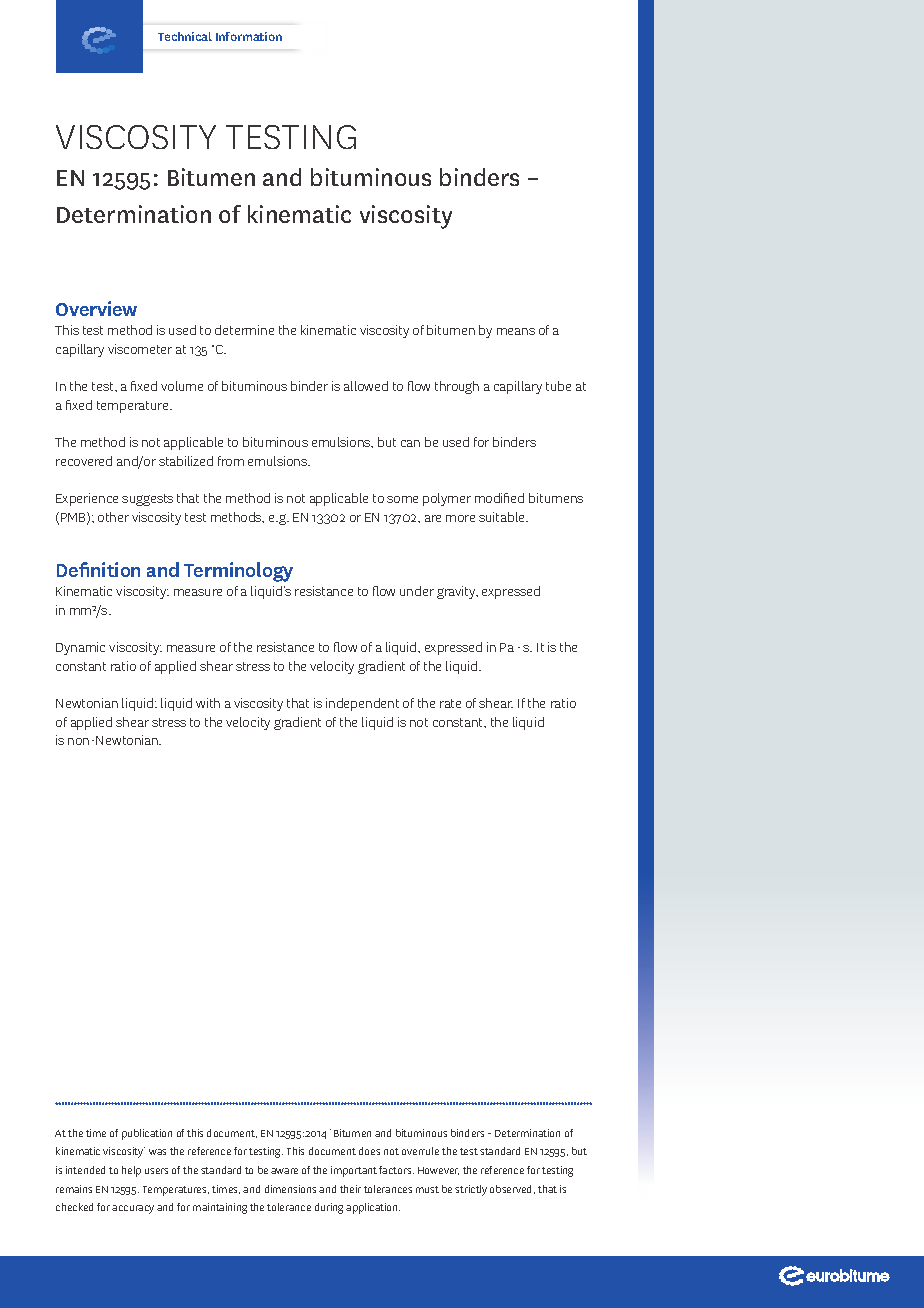  What do you see at coordinates (457, 592) in the screenshot?
I see `gravity` at bounding box center [457, 592].
